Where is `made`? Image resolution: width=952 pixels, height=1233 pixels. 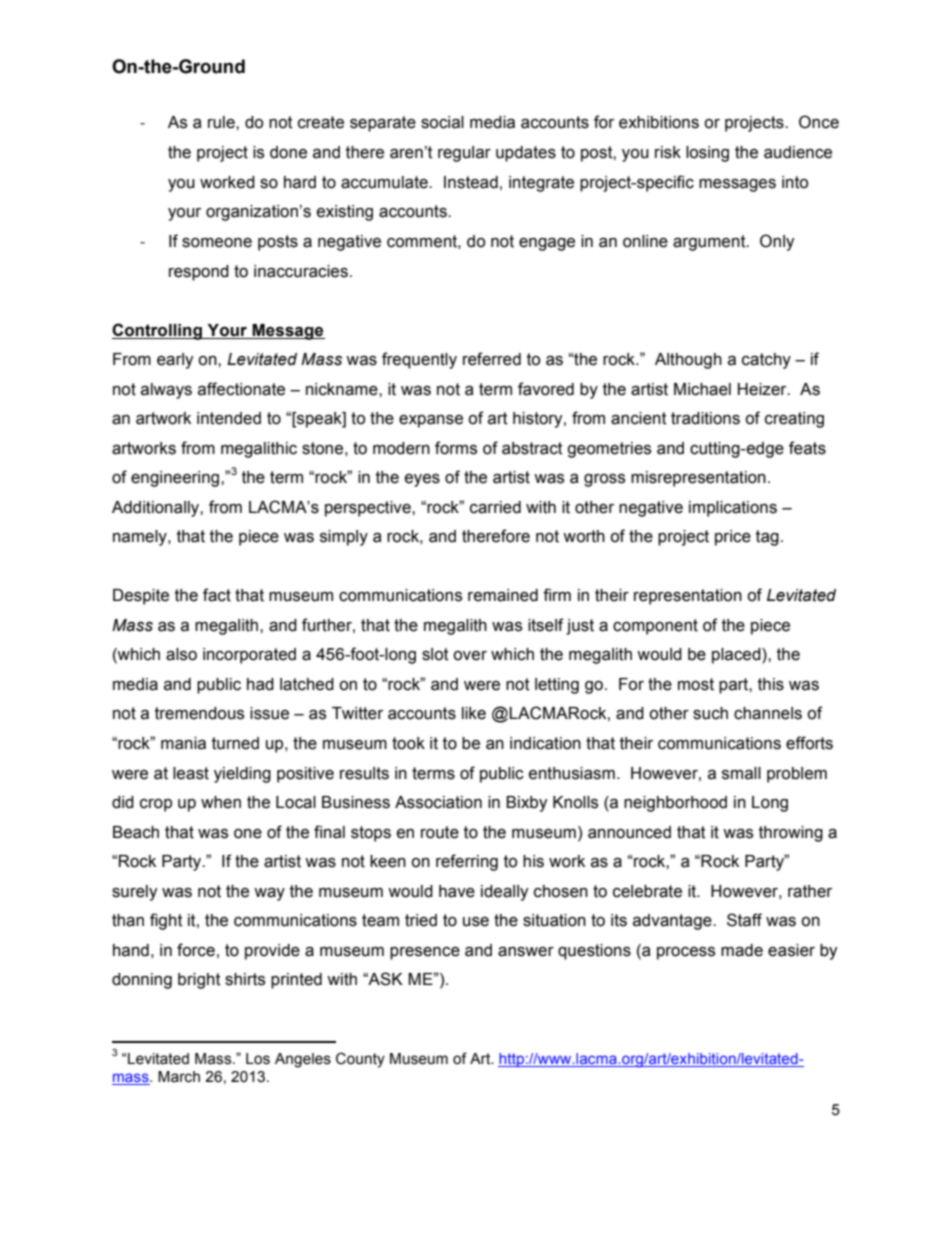
made is located at coordinates (742, 950).
